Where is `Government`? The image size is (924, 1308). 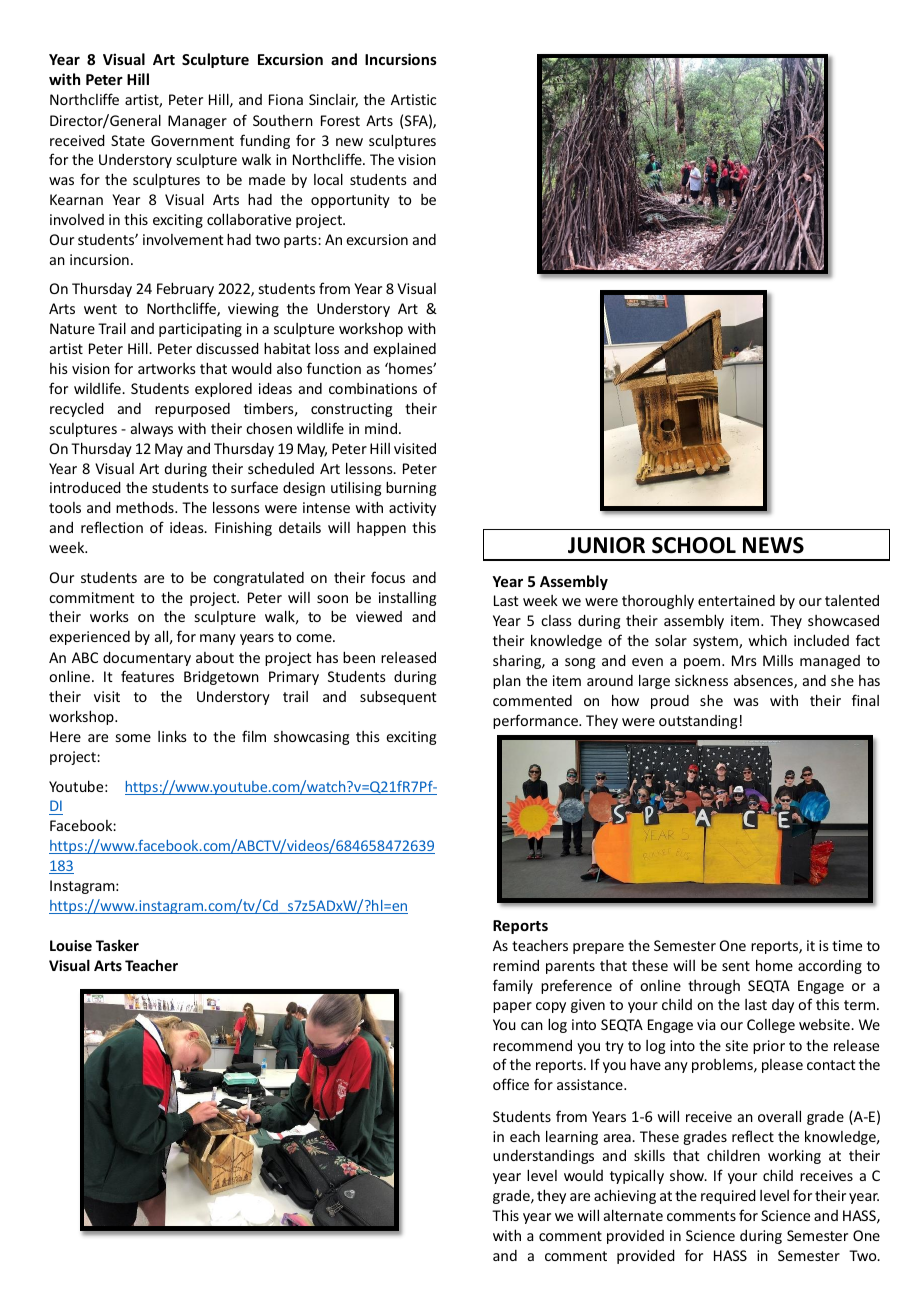 Government is located at coordinates (192, 140).
